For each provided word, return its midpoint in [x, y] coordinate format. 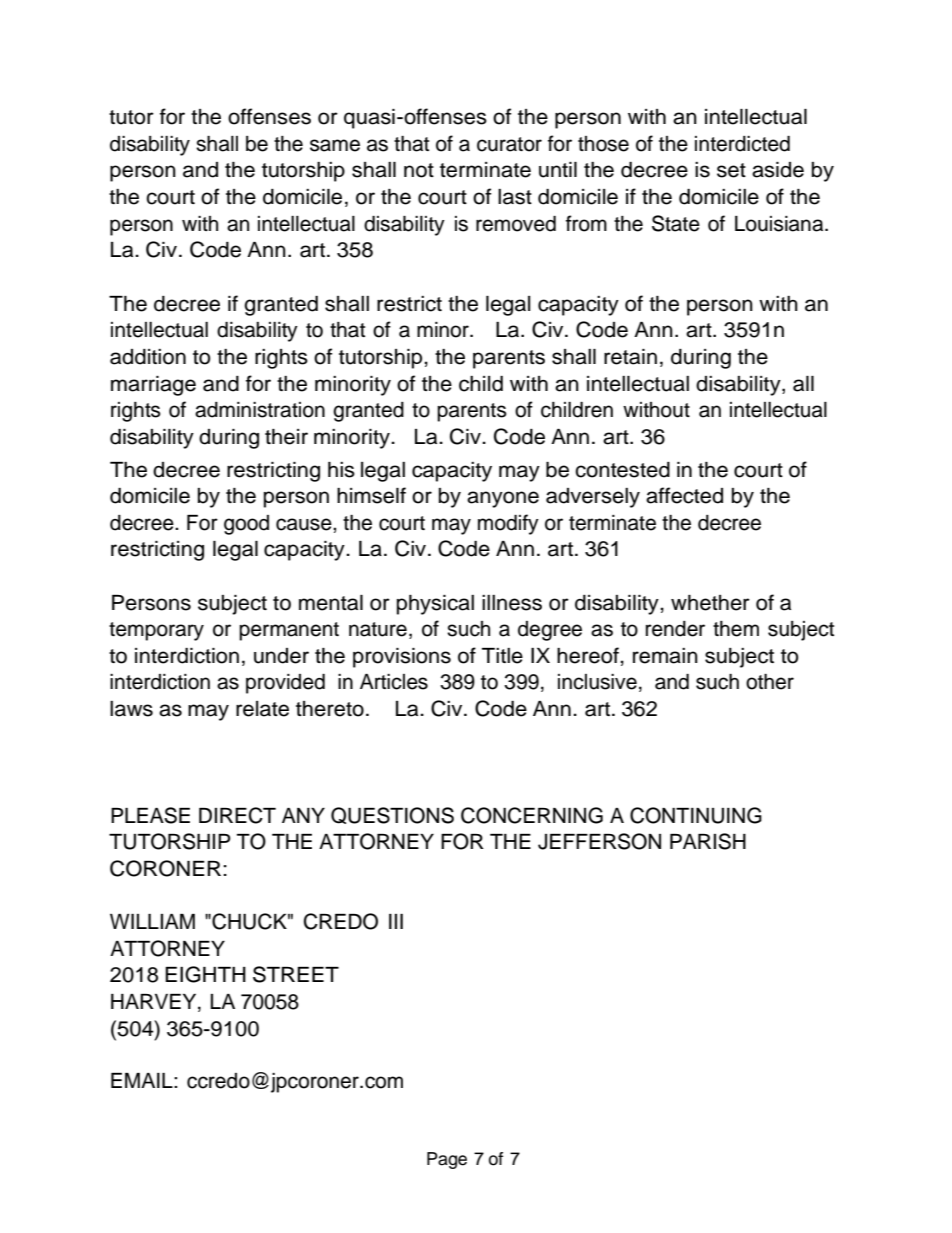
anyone [503, 499]
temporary [156, 631]
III [396, 921]
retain [630, 357]
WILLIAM [152, 921]
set [731, 170]
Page [447, 1160]
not [419, 170]
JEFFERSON [599, 841]
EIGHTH [205, 974]
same [335, 145]
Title [502, 656]
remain [665, 656]
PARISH [708, 841]
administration [260, 410]
